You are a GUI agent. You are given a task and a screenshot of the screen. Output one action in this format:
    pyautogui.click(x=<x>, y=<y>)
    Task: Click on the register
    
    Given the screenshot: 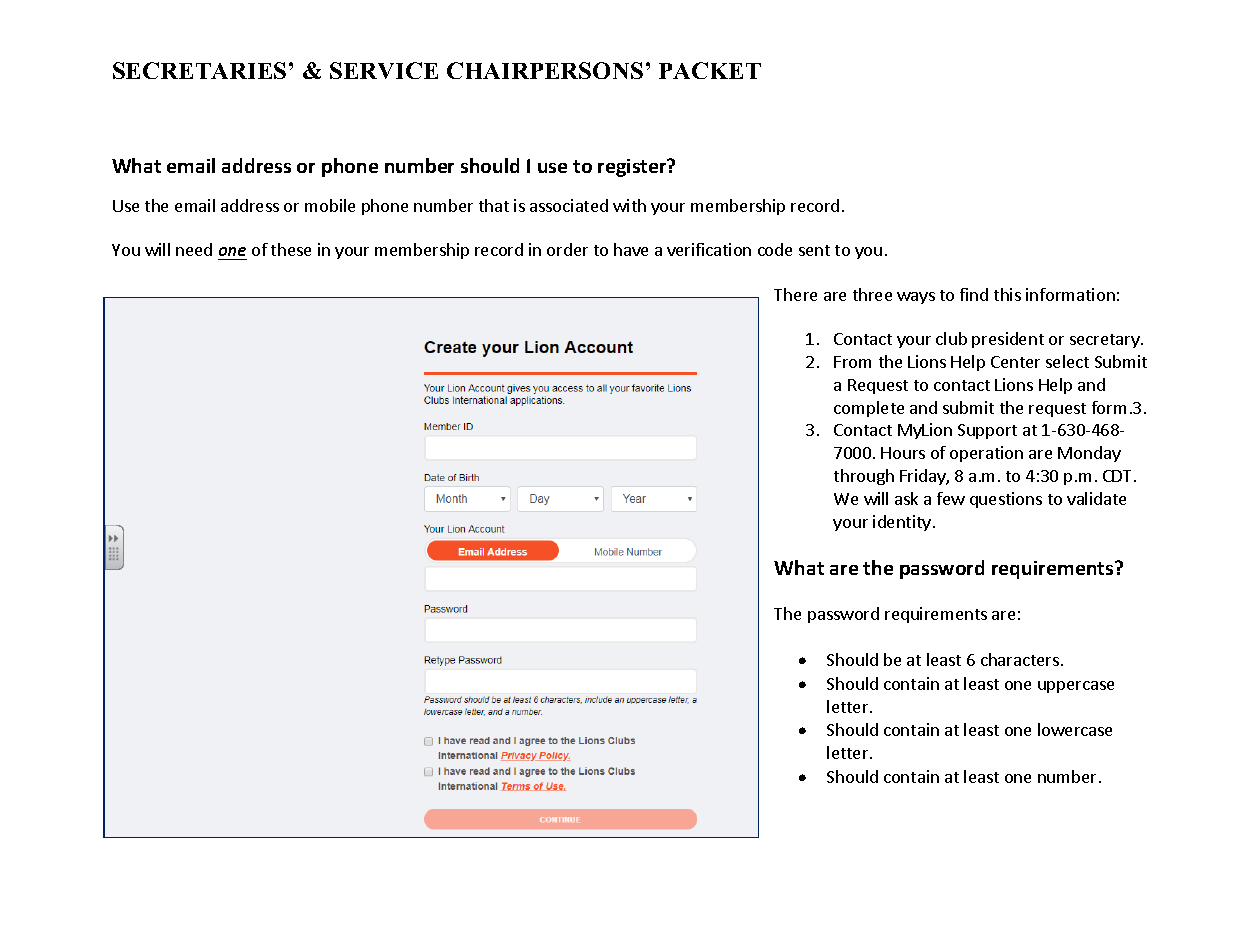 What is the action you would take?
    pyautogui.click(x=633, y=168)
